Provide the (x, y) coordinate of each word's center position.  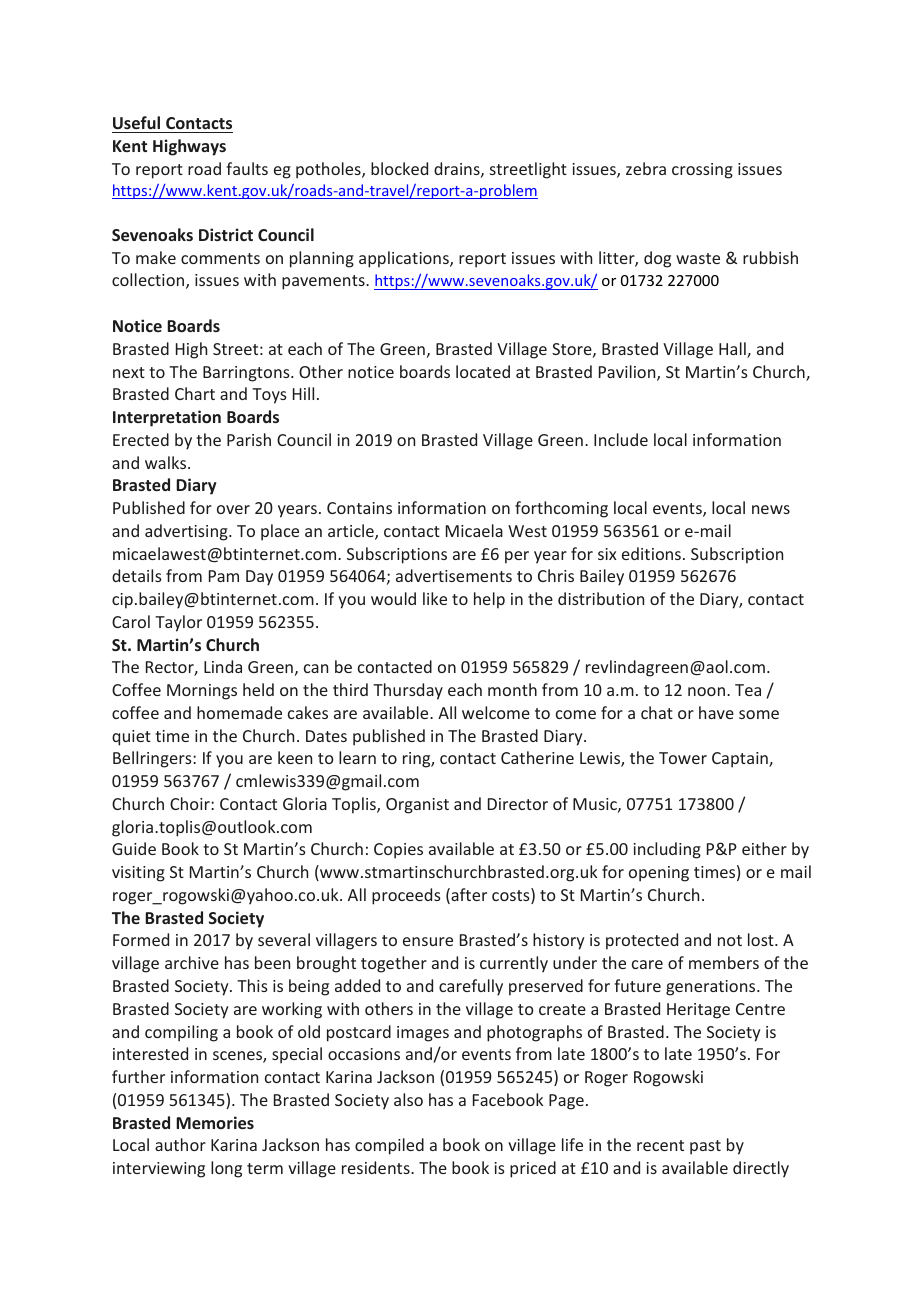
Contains (359, 508)
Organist (417, 806)
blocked (399, 168)
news (771, 509)
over (233, 509)
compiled (389, 1146)
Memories (215, 1122)
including (667, 850)
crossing (702, 171)
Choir (191, 803)
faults (247, 168)
